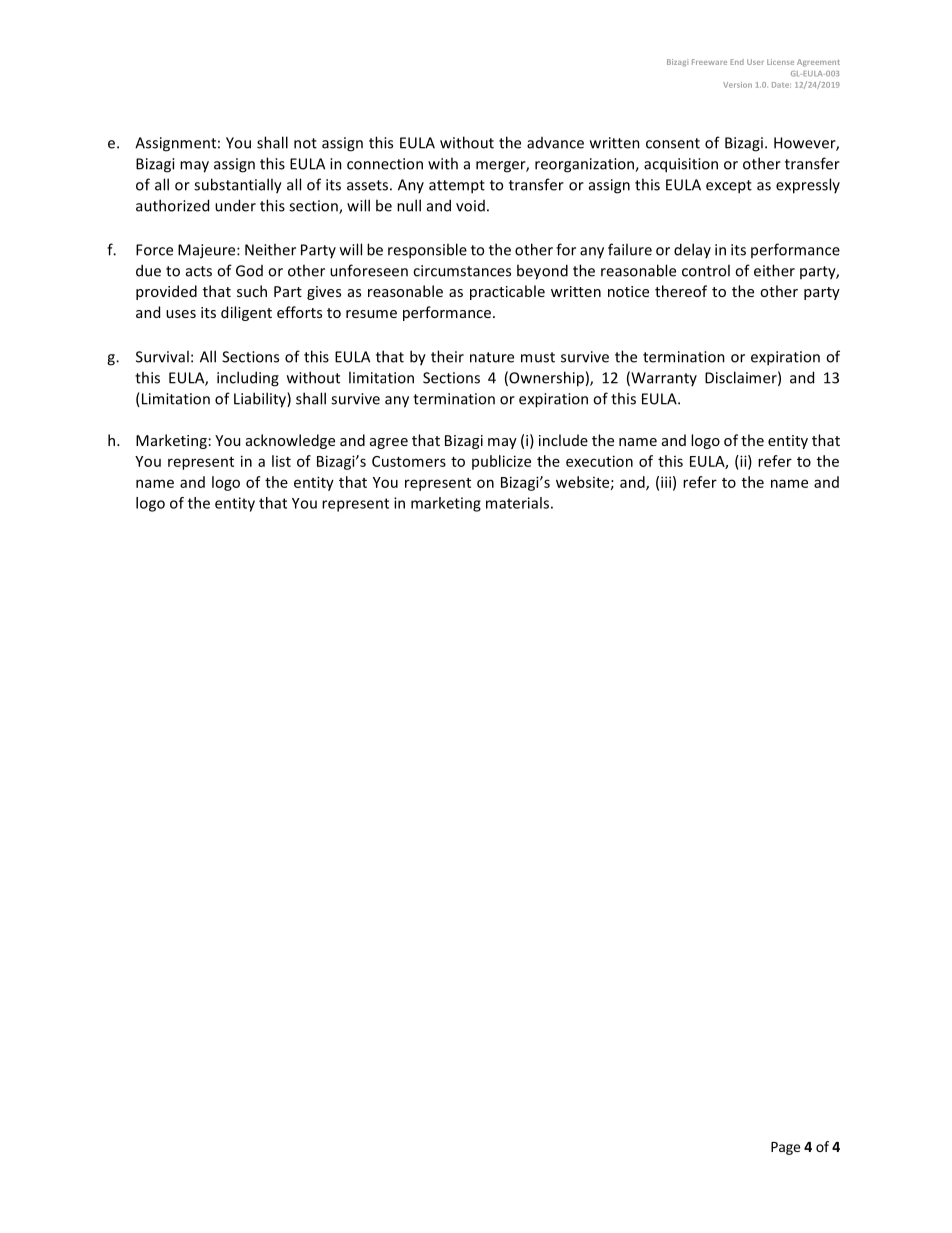 This screenshot has width=952, height=1233. Describe the element at coordinates (281, 461) in the screenshot. I see `list` at that location.
